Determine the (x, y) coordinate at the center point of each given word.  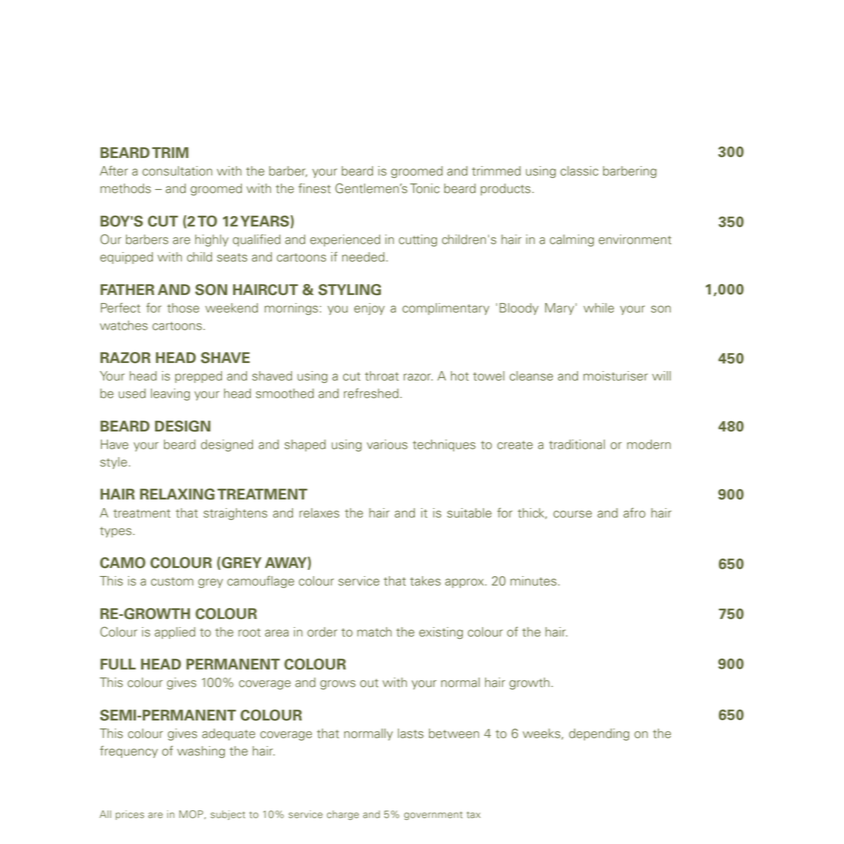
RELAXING (177, 494)
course (572, 514)
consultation (177, 171)
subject (228, 815)
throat (382, 376)
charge (343, 815)
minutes (534, 581)
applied (175, 633)
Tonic (425, 188)
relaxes (319, 513)
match (374, 632)
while (598, 308)
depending (599, 734)
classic (579, 171)
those (183, 308)
